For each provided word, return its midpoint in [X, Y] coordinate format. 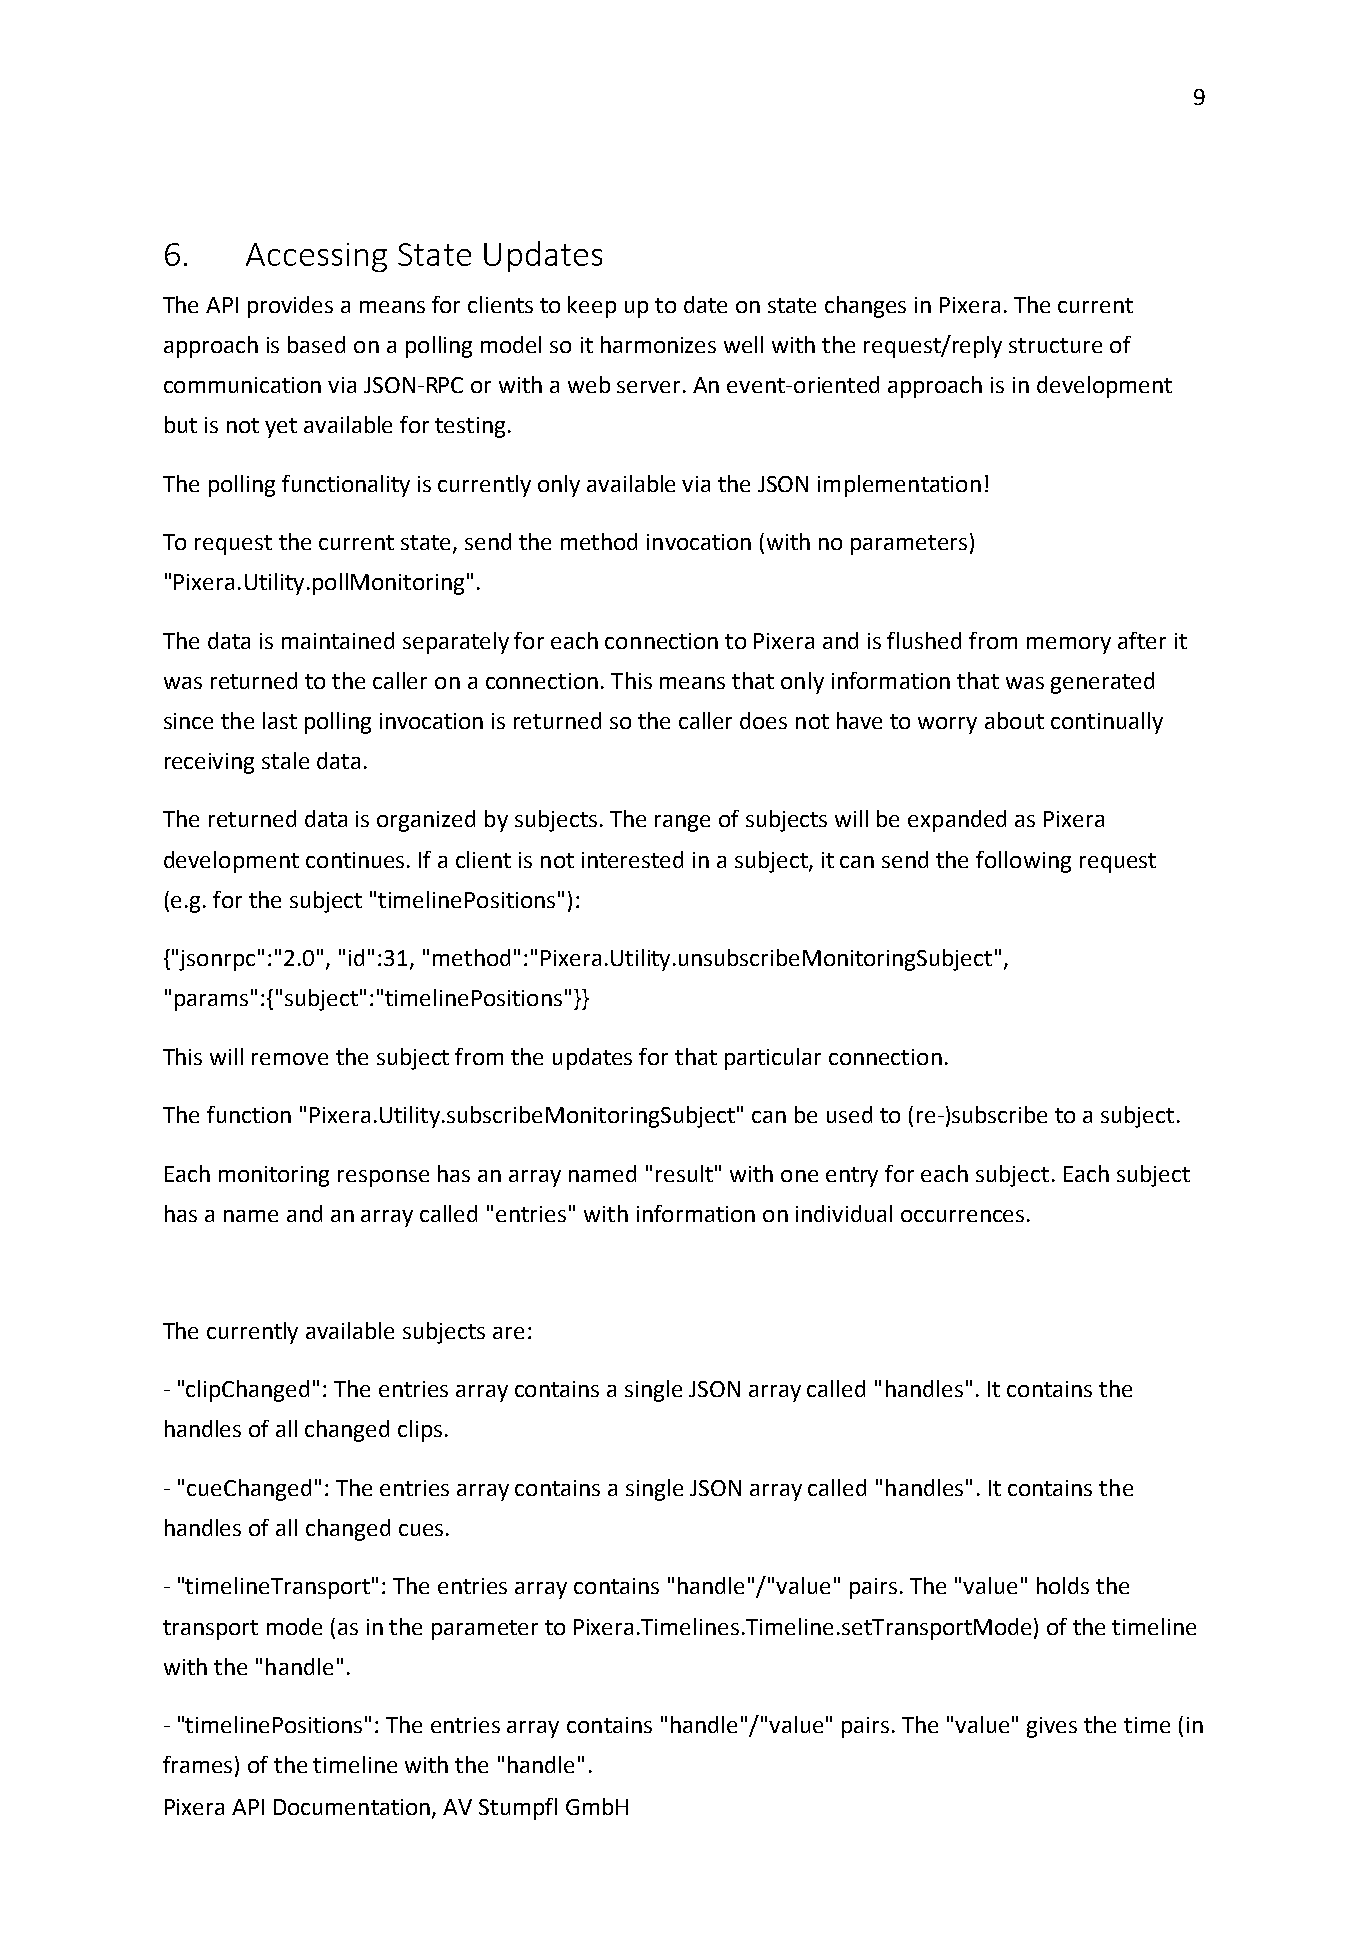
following [1023, 862]
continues [357, 860]
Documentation [353, 1808]
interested [632, 859]
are [508, 1333]
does [763, 720]
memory [1069, 645]
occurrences [962, 1216]
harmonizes [658, 344]
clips [420, 1431]
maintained [338, 640]
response [383, 1178]
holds [1063, 1585]
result [684, 1173]
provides [290, 307]
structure [1055, 345]
